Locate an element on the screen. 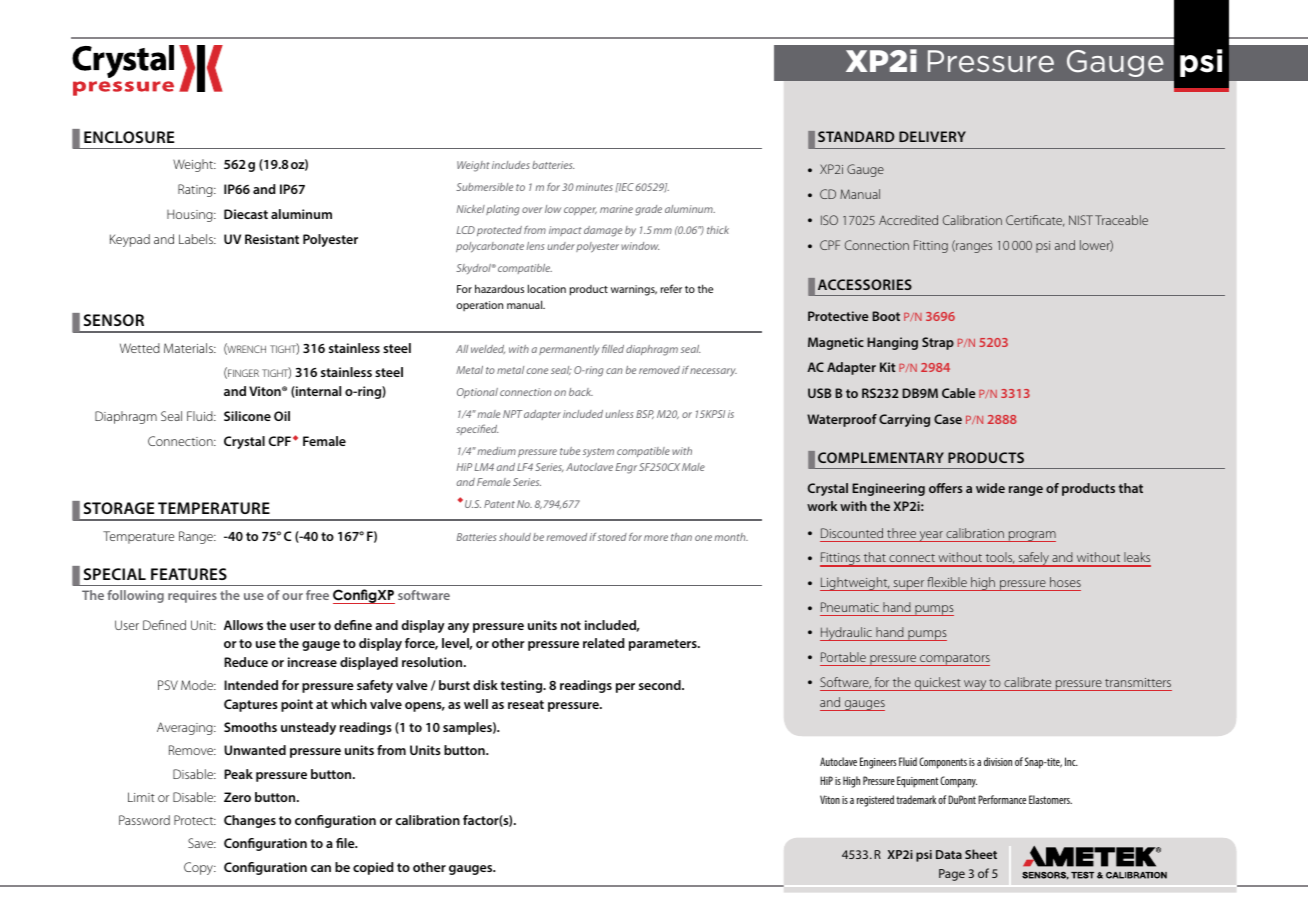  DELIVERY is located at coordinates (932, 136).
